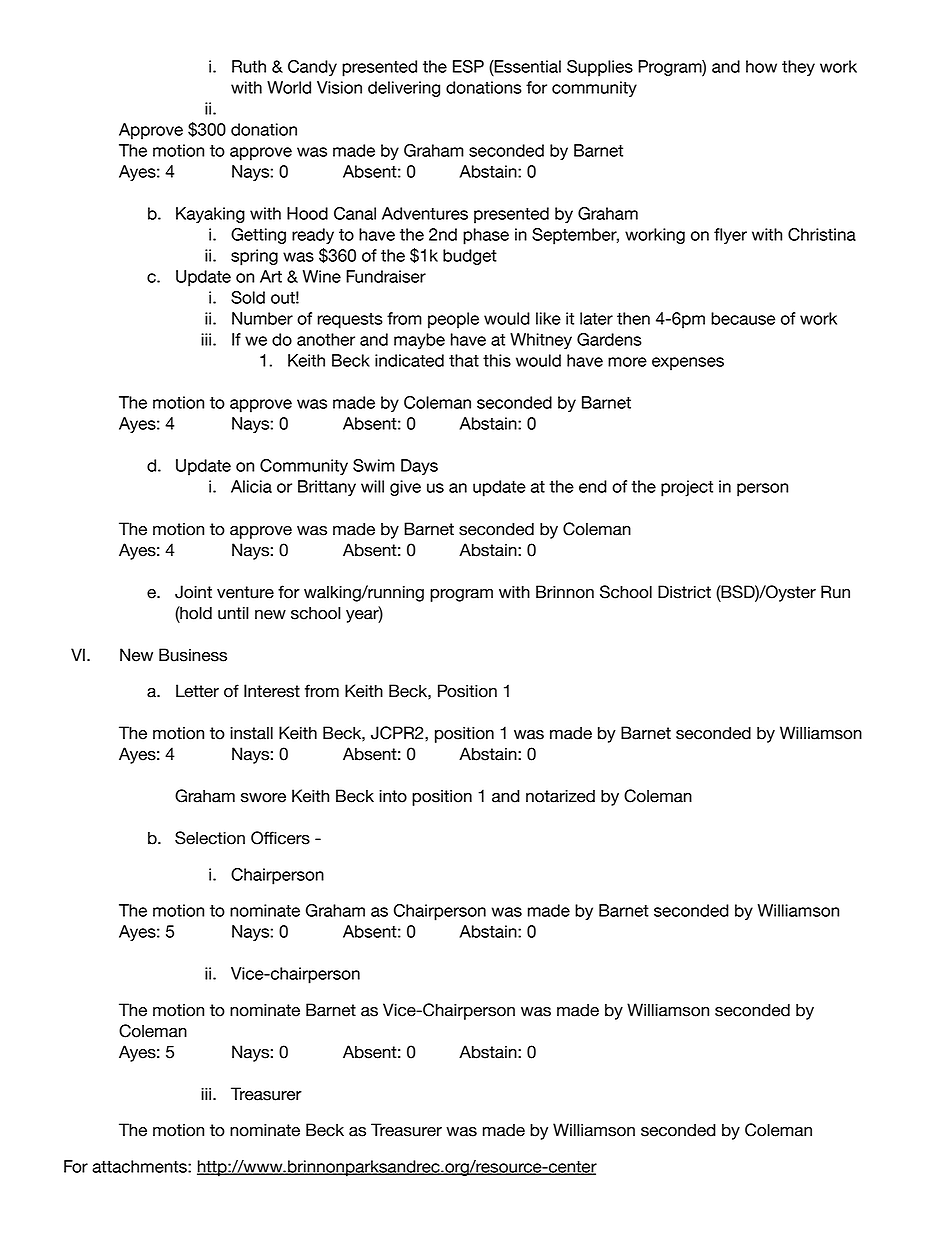  I want to click on give, so click(405, 488).
